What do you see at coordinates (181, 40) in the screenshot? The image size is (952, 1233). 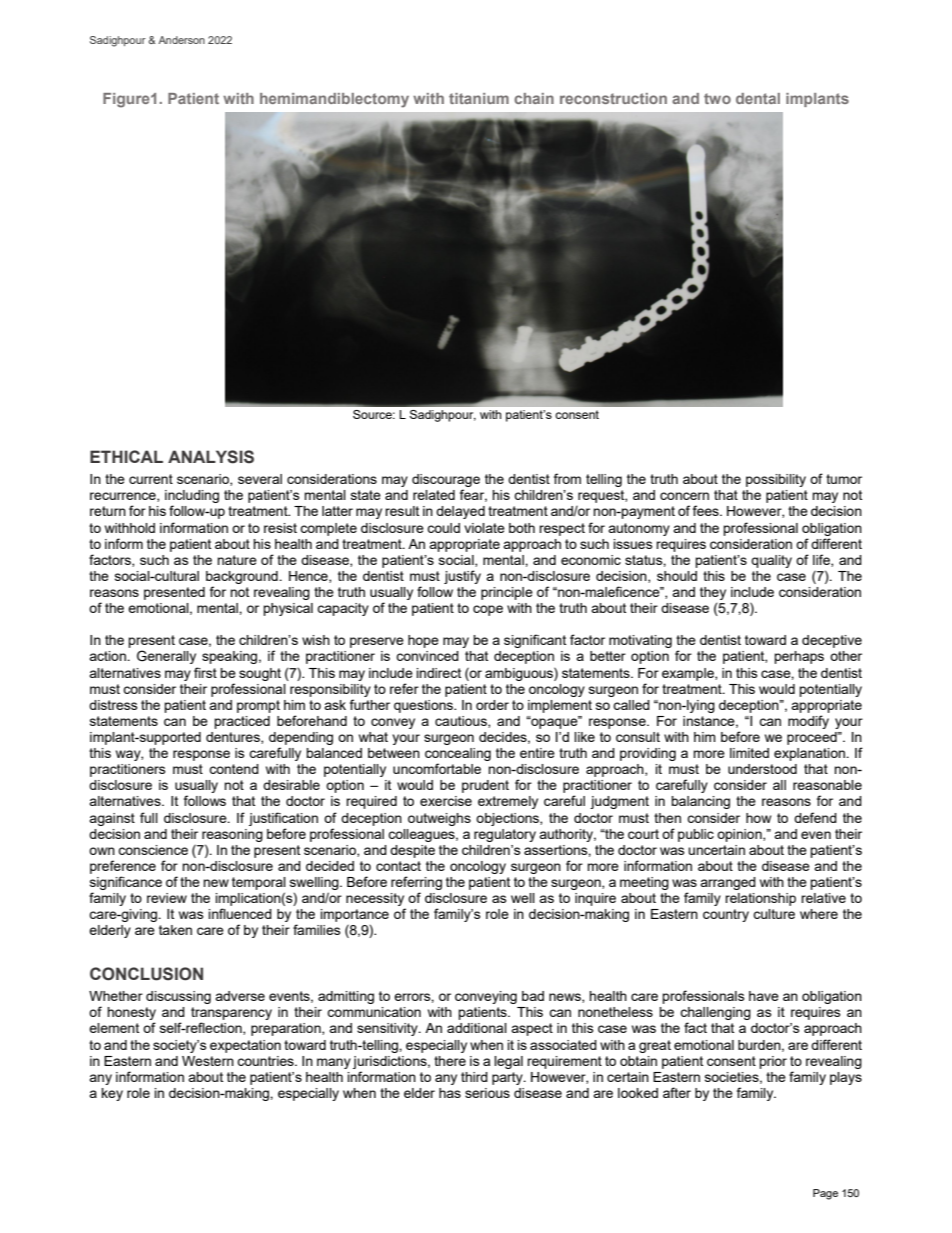 I see `Anderson` at bounding box center [181, 40].
